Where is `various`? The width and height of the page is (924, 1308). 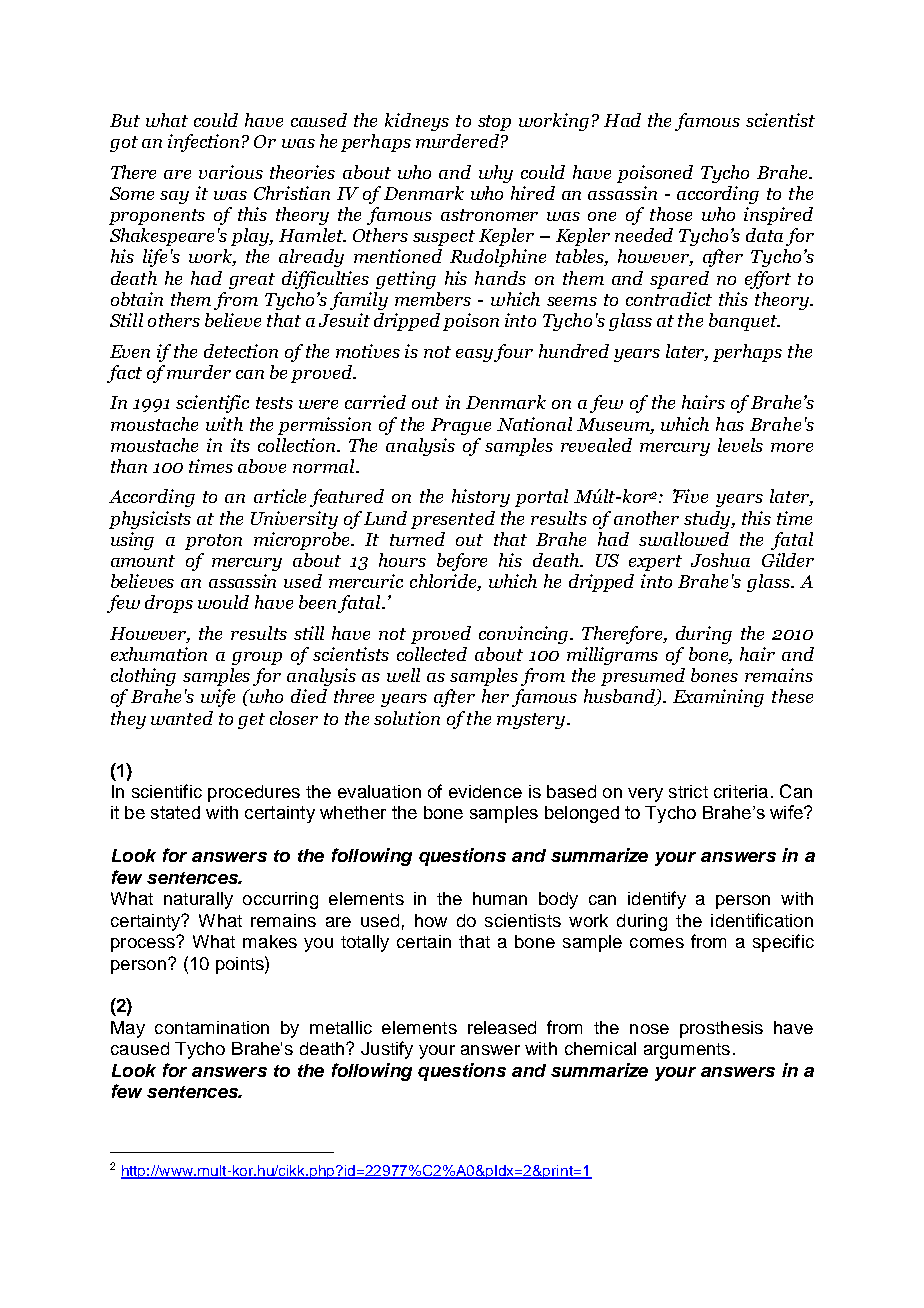
various is located at coordinates (231, 172).
